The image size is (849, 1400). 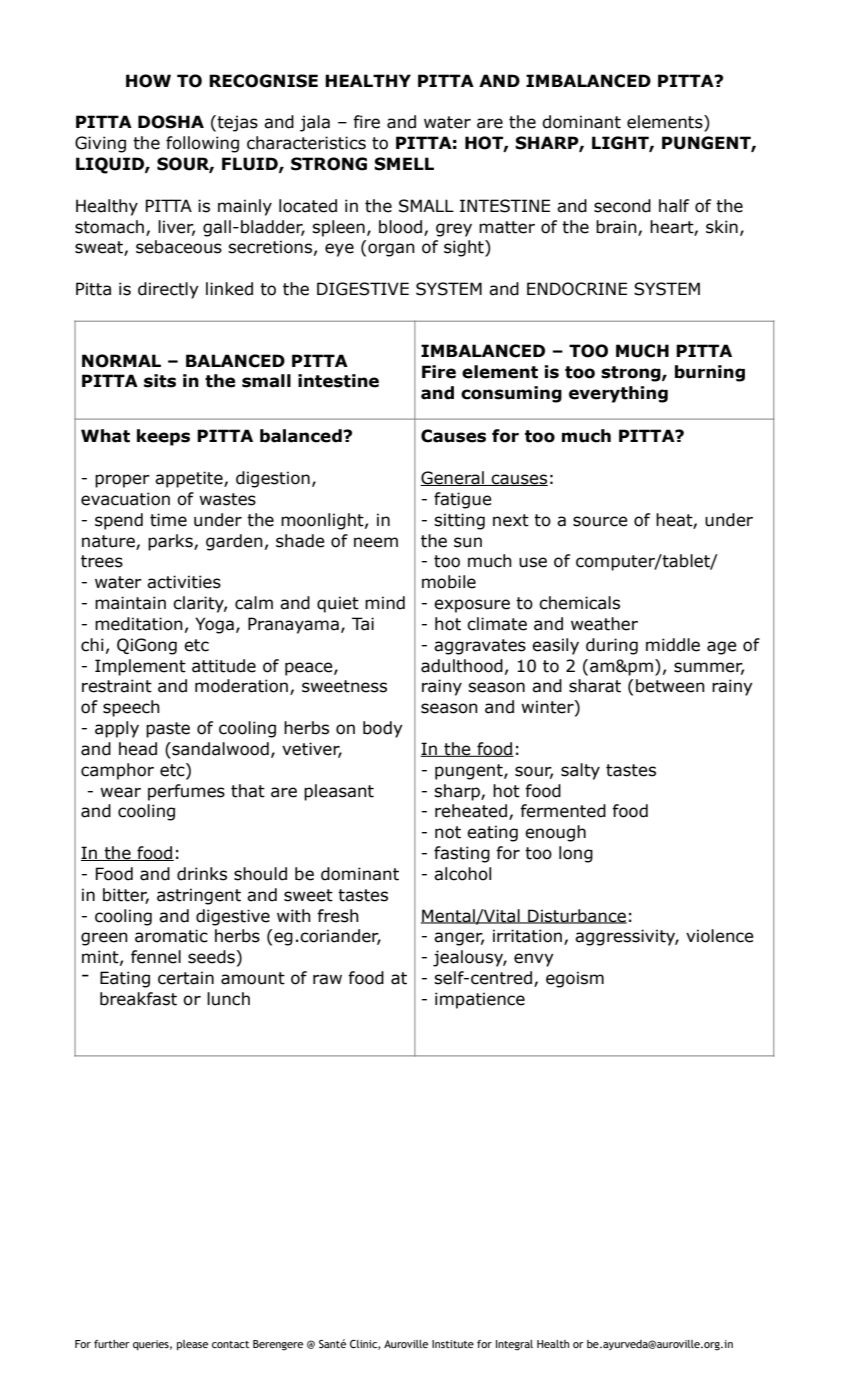 I want to click on egoism, so click(x=575, y=979).
